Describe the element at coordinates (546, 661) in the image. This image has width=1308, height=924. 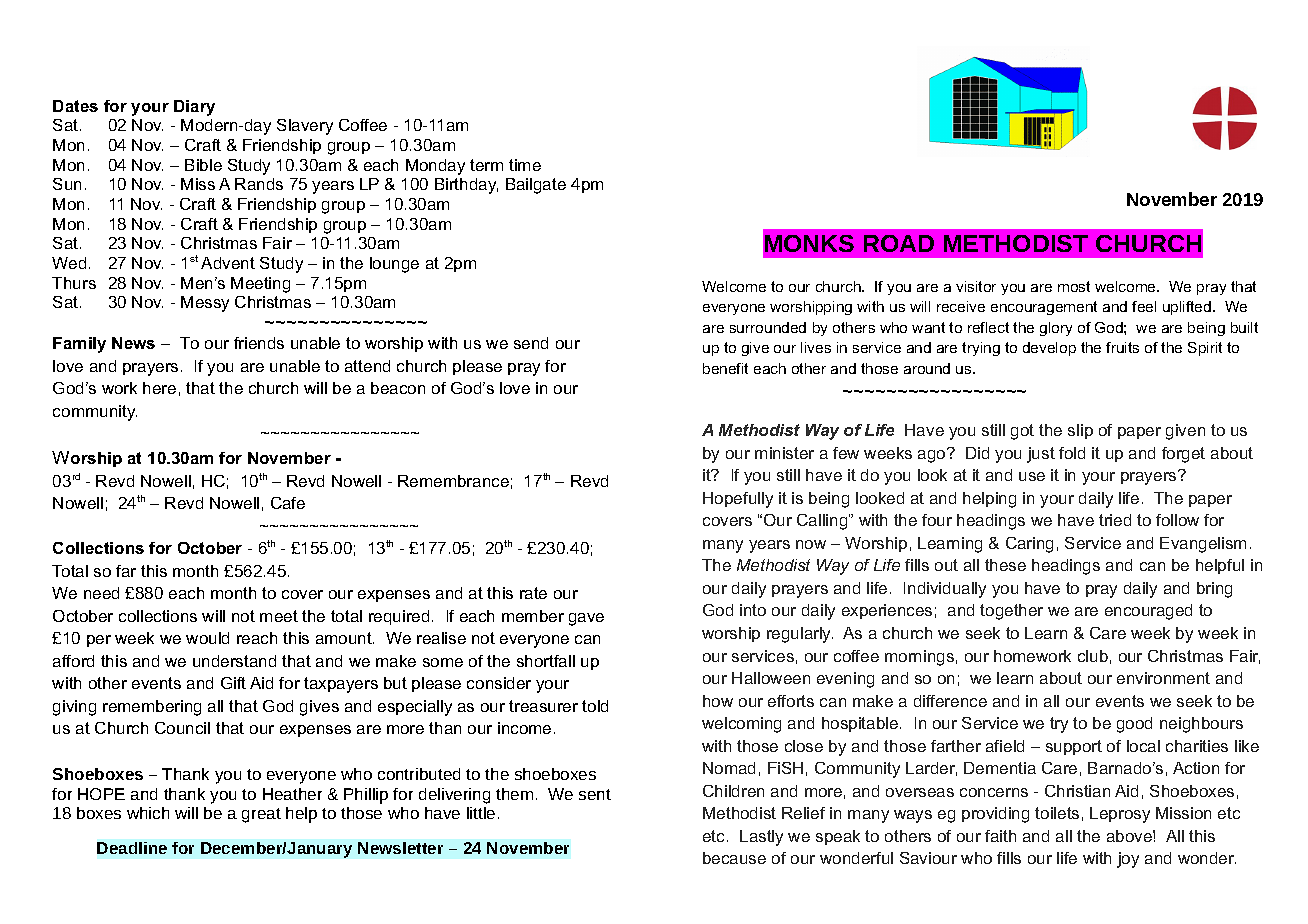
I see `shortfall` at that location.
